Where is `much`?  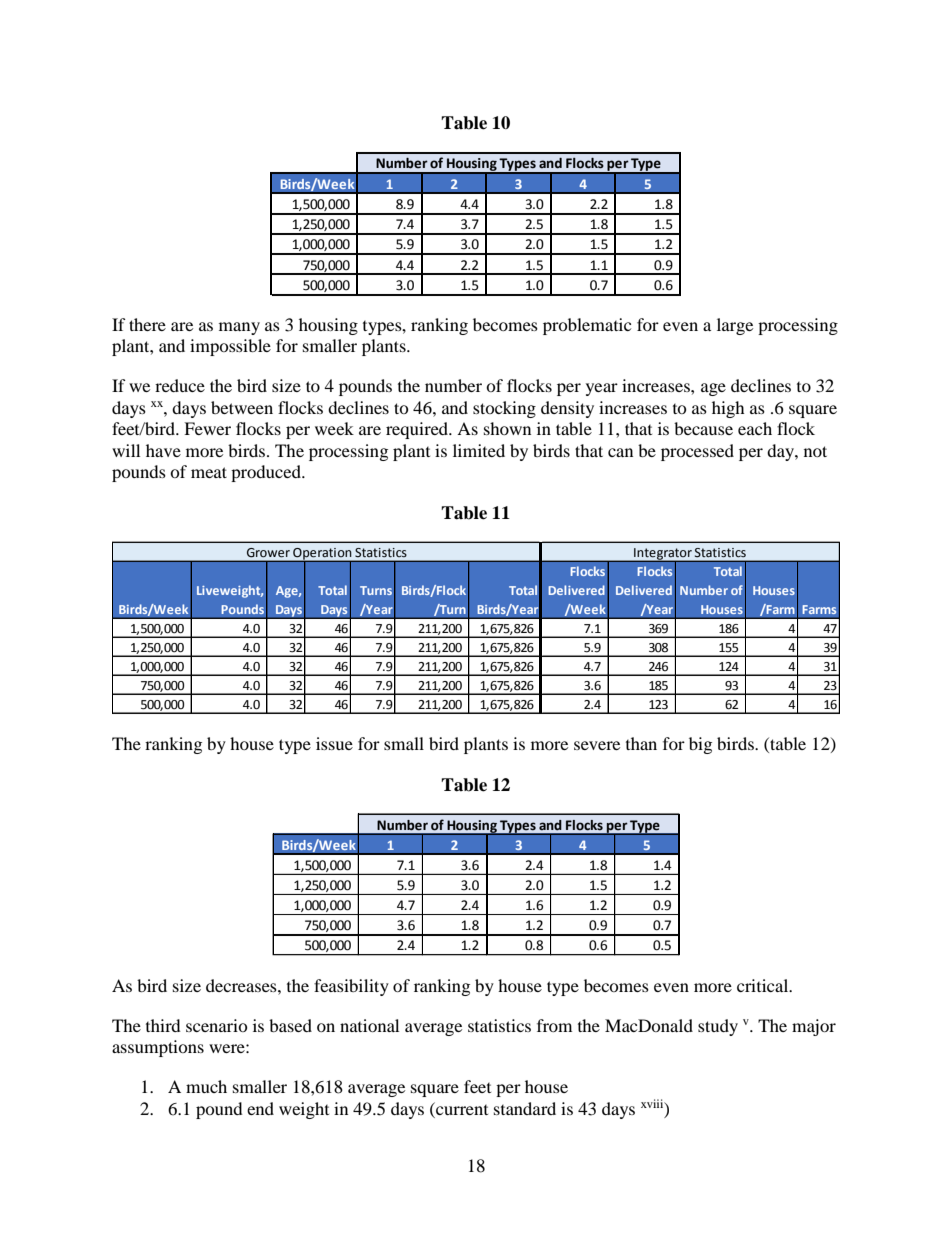
much is located at coordinates (206, 1086).
